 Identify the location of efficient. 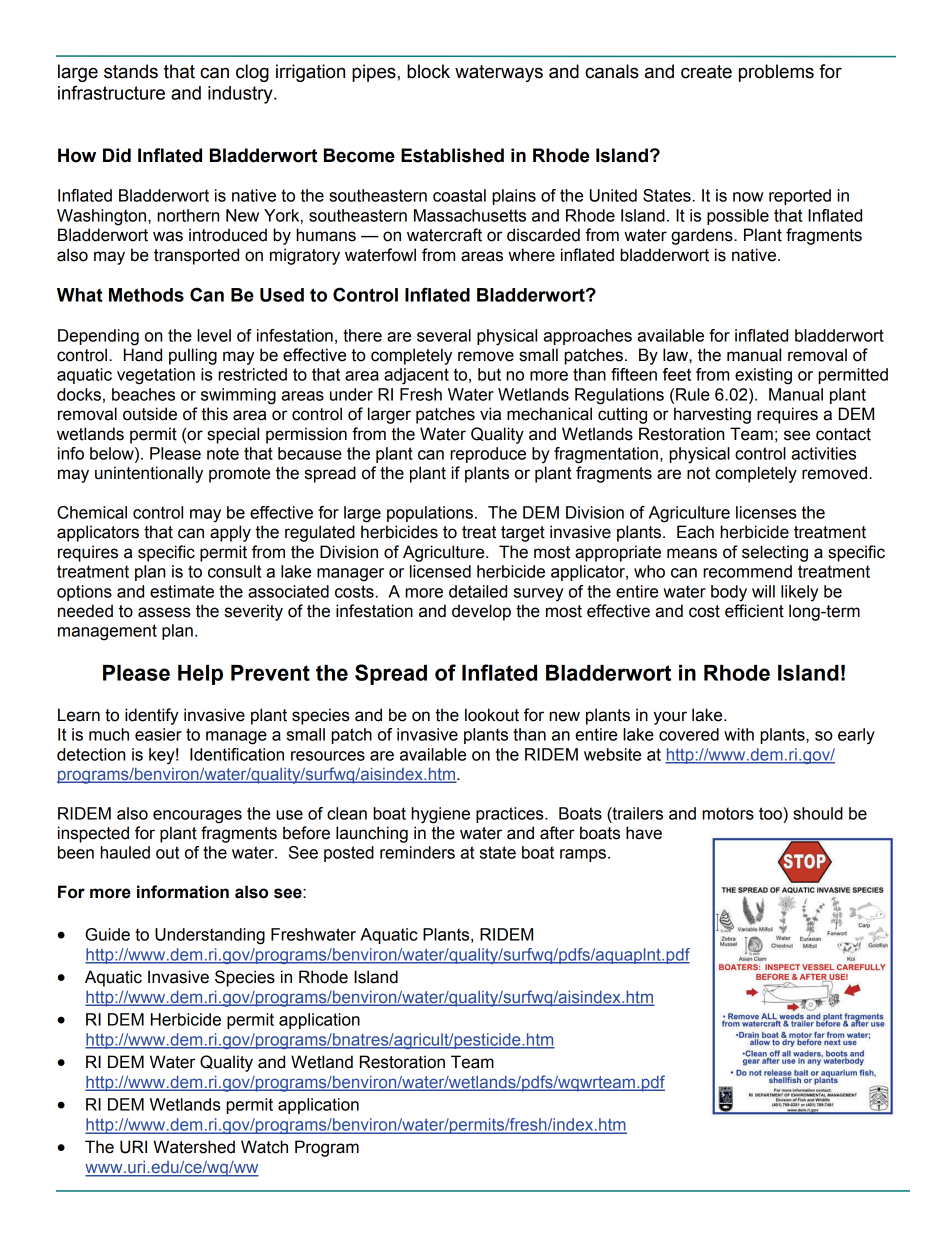
(754, 611).
